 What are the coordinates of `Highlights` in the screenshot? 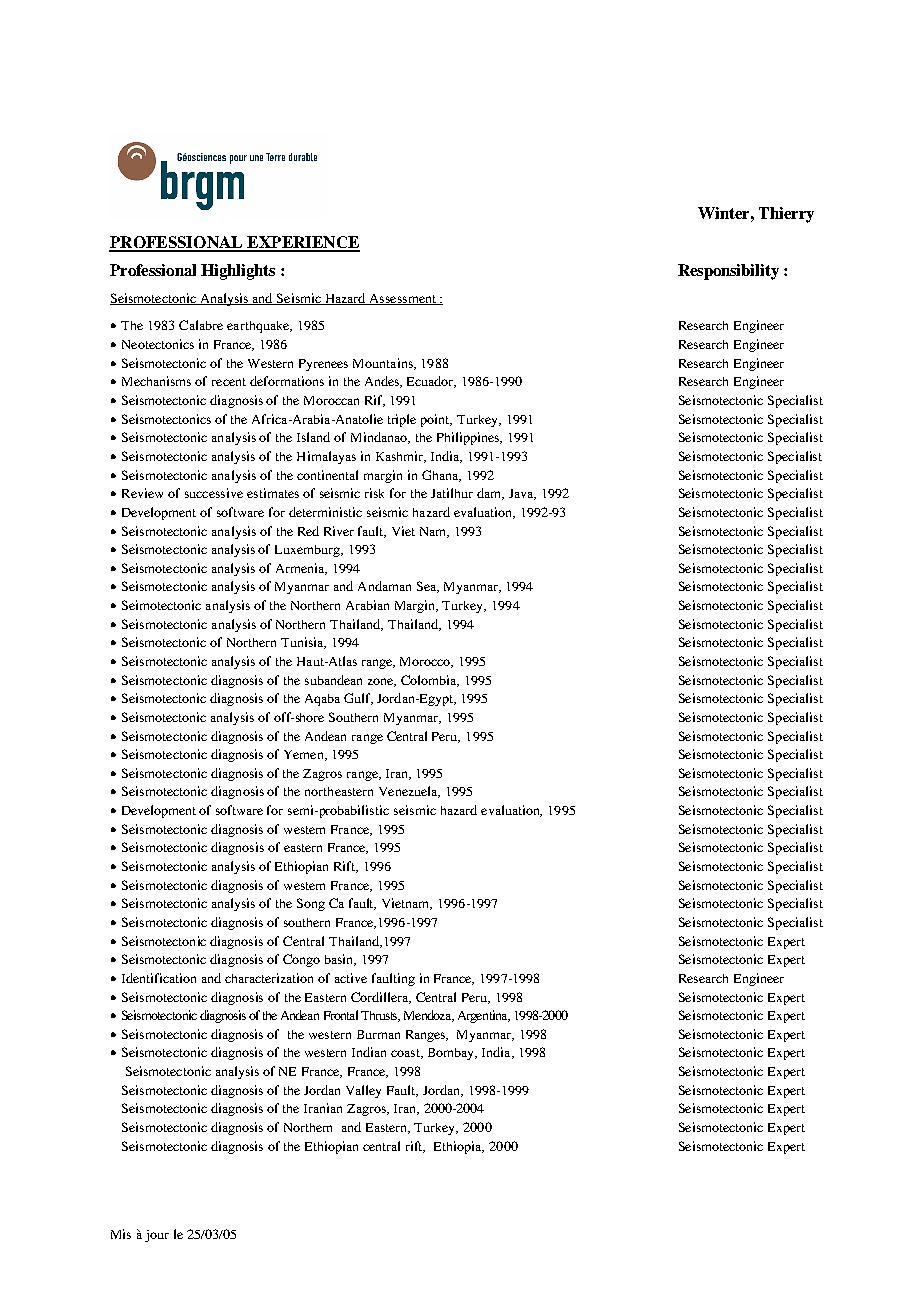 It's located at (238, 272).
